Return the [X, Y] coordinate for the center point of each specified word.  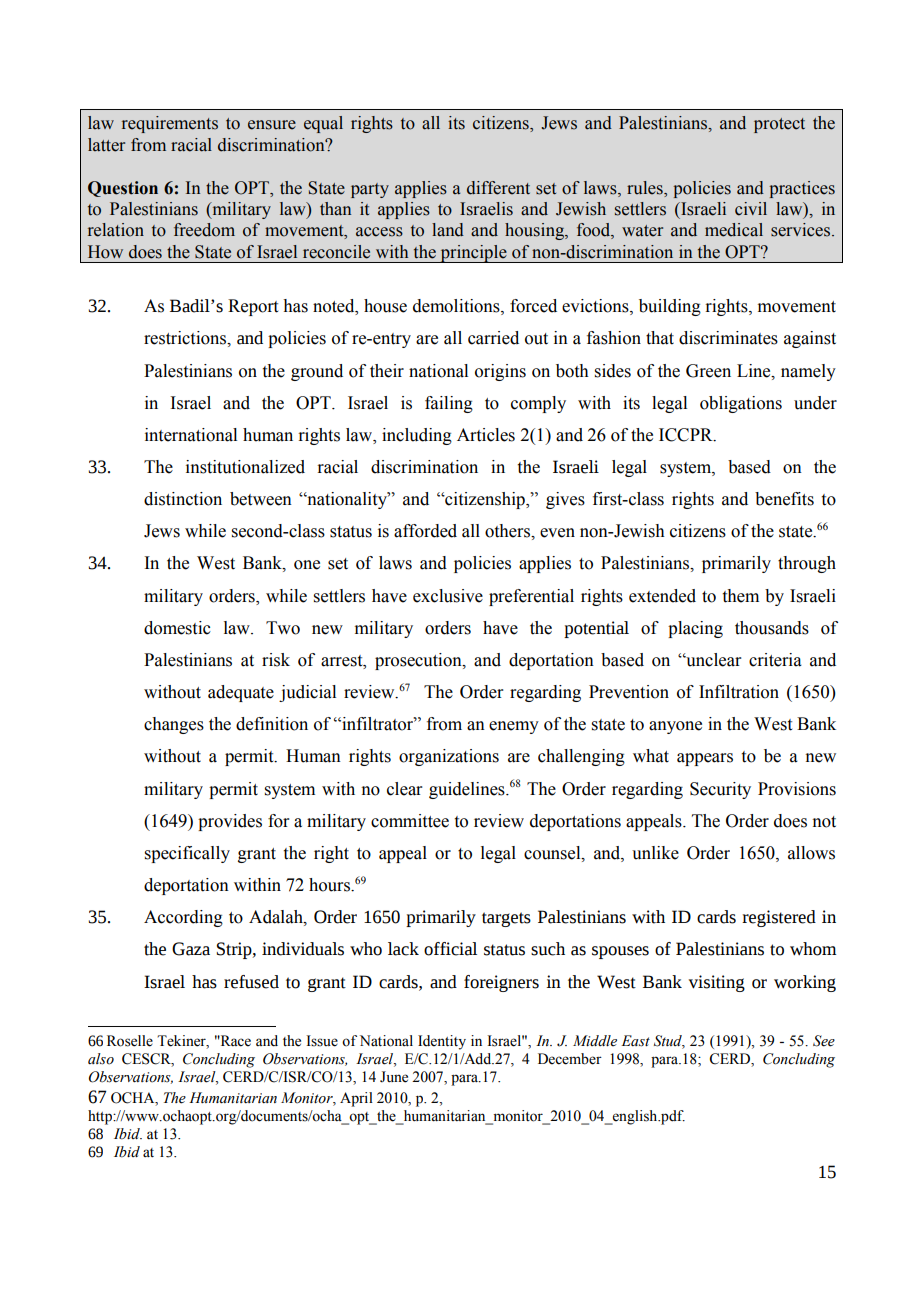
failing [449, 404]
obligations [741, 404]
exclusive [448, 596]
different [498, 188]
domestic [177, 628]
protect [779, 125]
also [101, 1059]
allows [811, 853]
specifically [187, 854]
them [741, 596]
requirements [170, 124]
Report [253, 307]
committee [410, 821]
